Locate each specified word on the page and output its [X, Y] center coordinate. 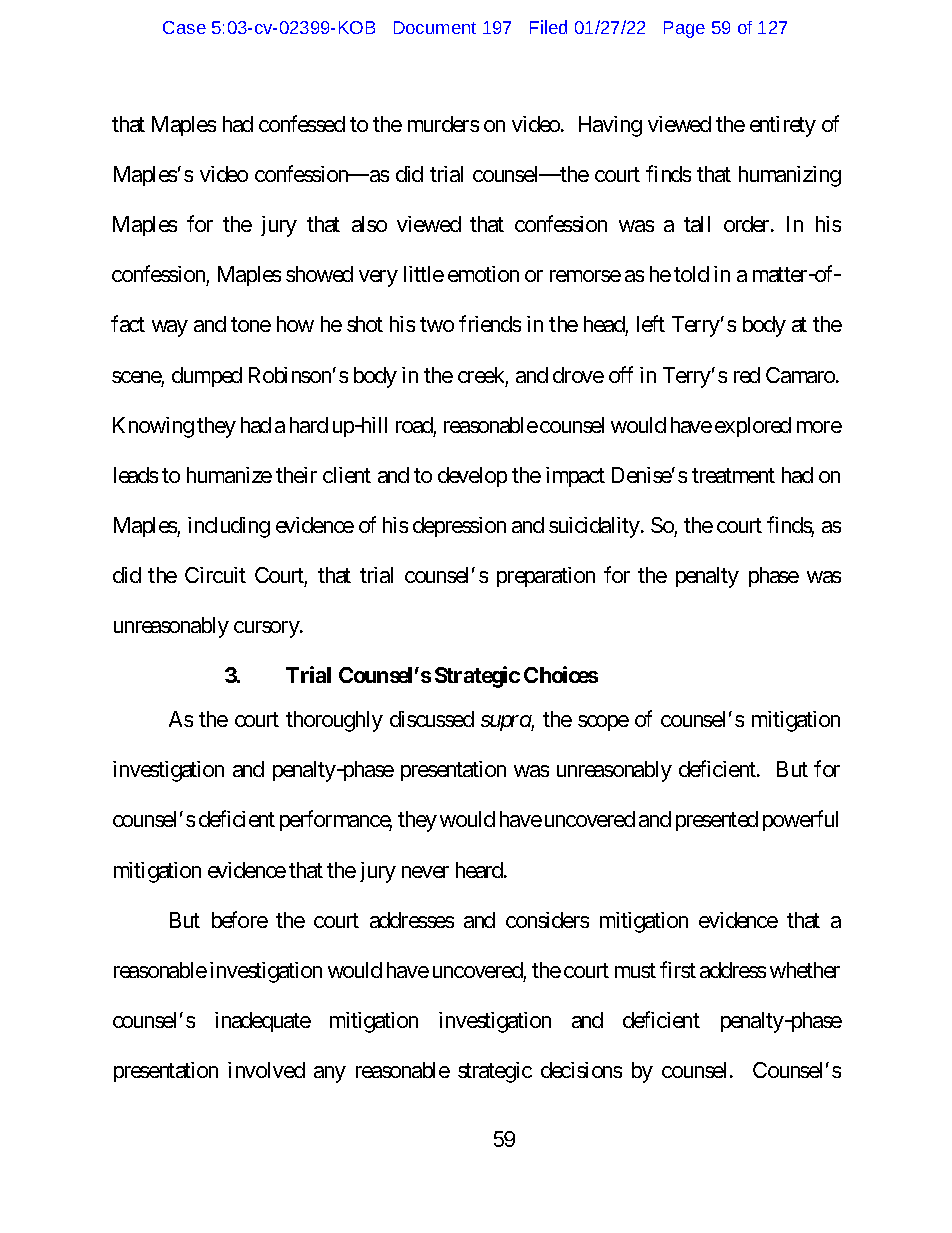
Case [184, 27]
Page [684, 29]
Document [435, 27]
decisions [581, 1070]
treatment [733, 475]
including [229, 527]
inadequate [263, 1022]
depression [459, 527]
